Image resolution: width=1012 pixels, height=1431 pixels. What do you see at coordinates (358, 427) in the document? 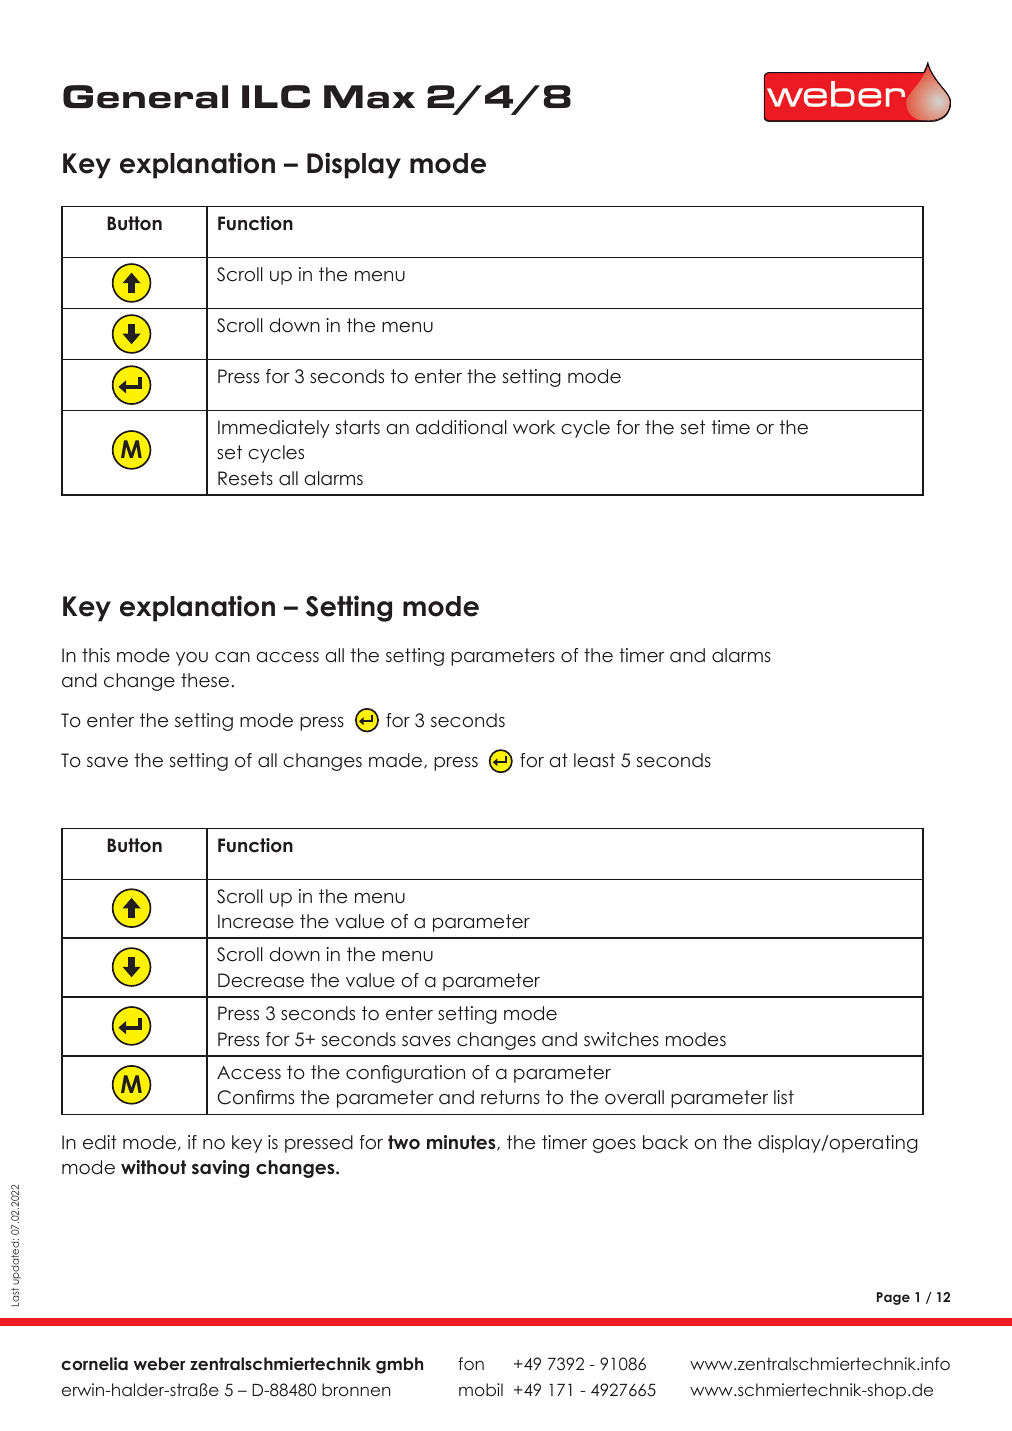
I see `starts` at bounding box center [358, 427].
